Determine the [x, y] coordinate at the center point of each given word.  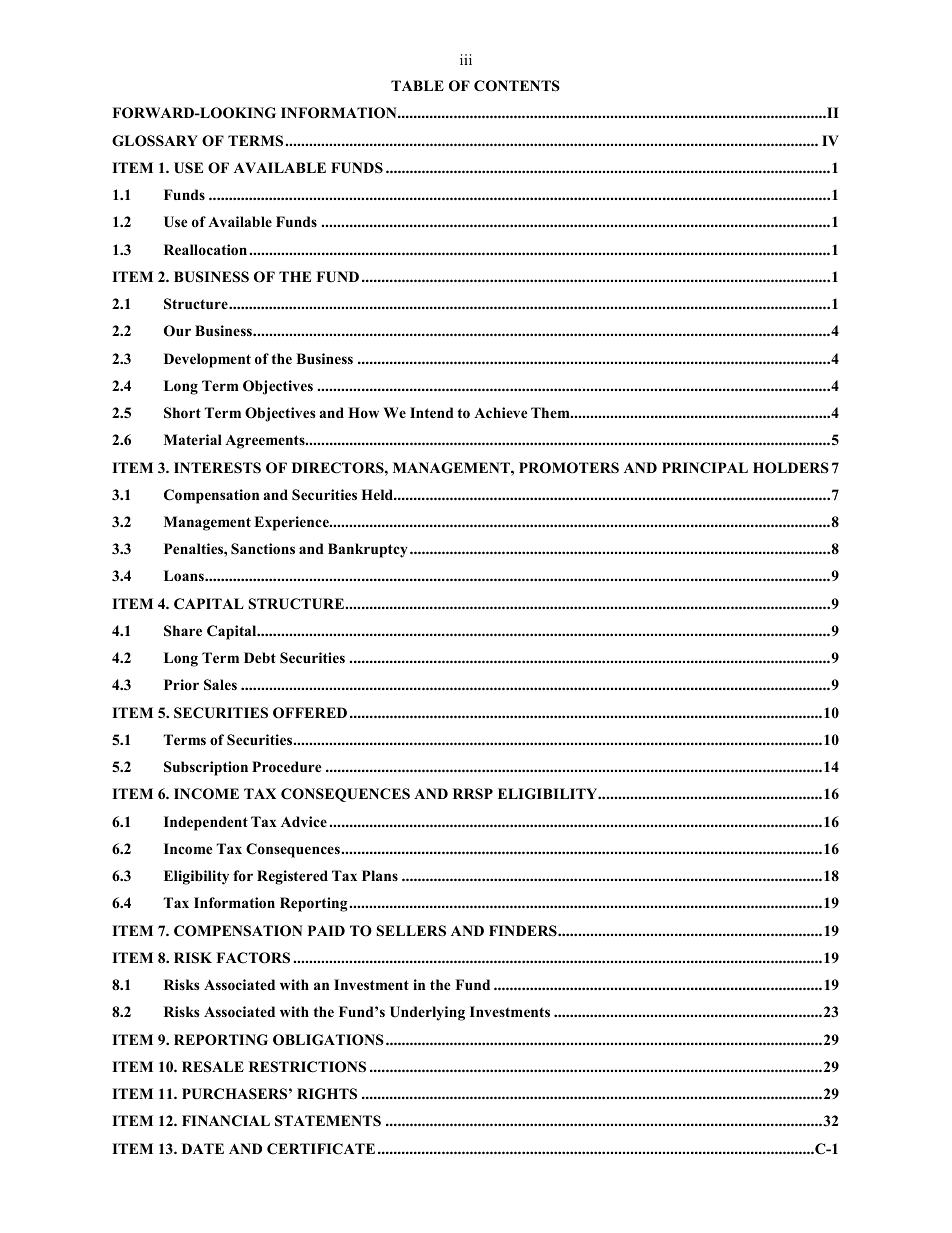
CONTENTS [517, 86]
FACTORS [253, 958]
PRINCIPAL [705, 468]
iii [466, 59]
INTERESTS [217, 468]
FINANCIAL [226, 1121]
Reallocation [205, 250]
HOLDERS [791, 468]
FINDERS [524, 931]
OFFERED [310, 713]
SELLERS [411, 931]
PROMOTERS [569, 468]
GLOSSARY [155, 141]
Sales [220, 685]
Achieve [501, 412]
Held [378, 494]
